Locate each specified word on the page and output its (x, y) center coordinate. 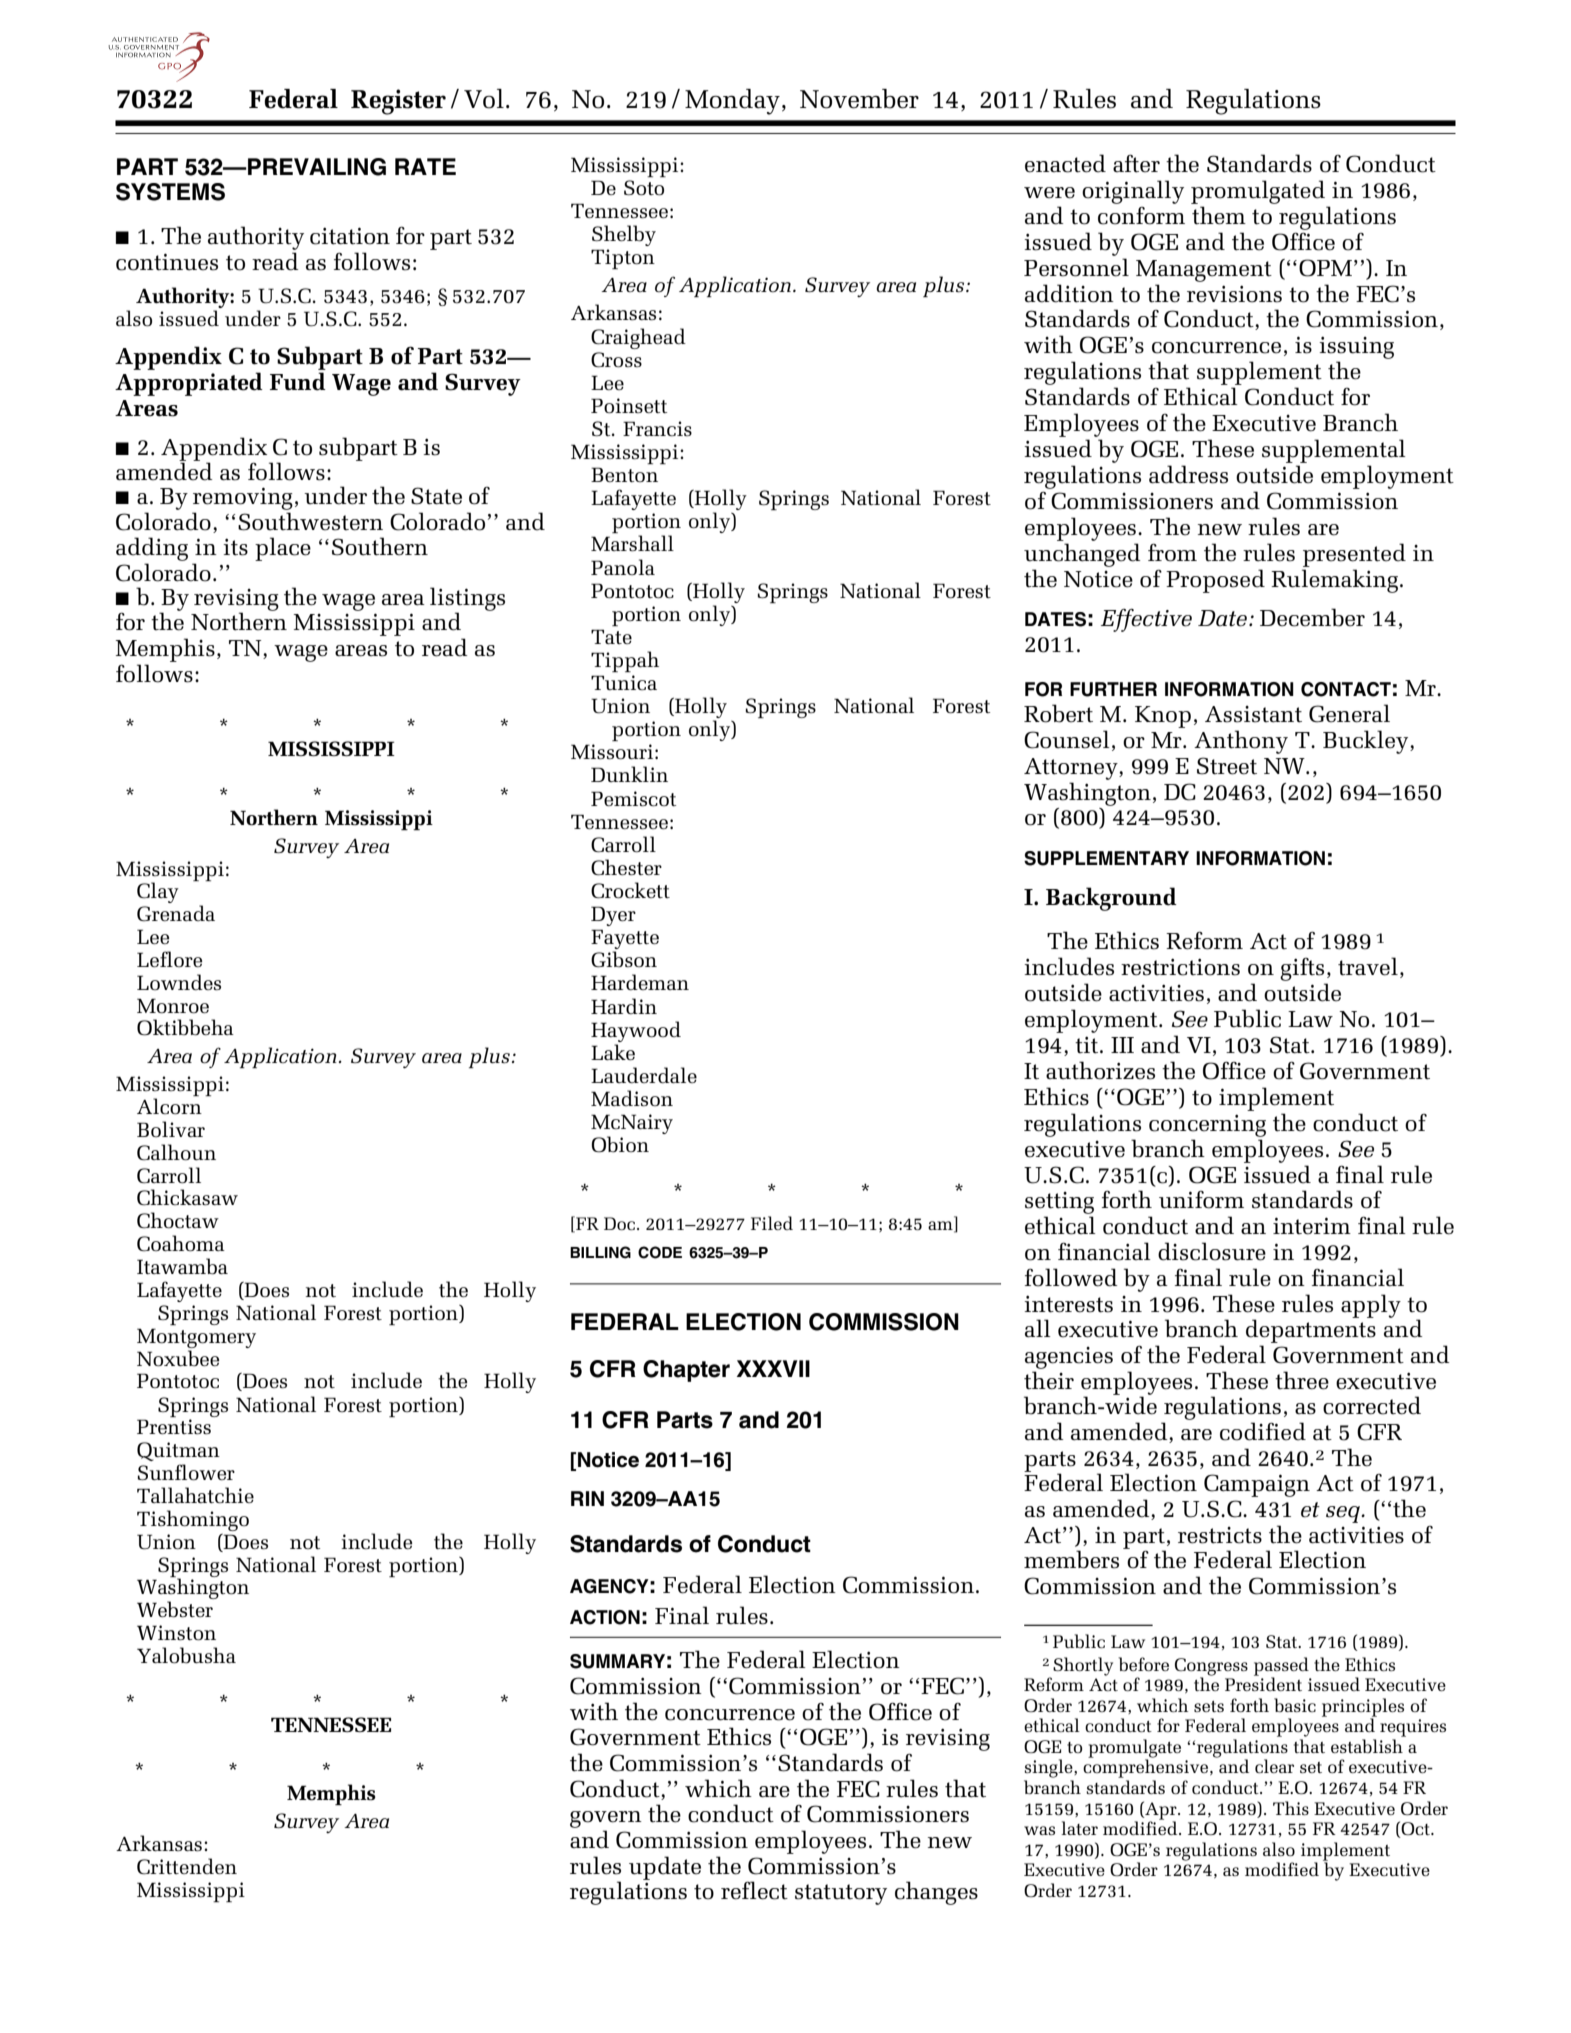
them (1219, 215)
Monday (732, 102)
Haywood (636, 1031)
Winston (176, 1633)
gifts (1302, 969)
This (1291, 1808)
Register (398, 102)
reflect (754, 1890)
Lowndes (179, 982)
